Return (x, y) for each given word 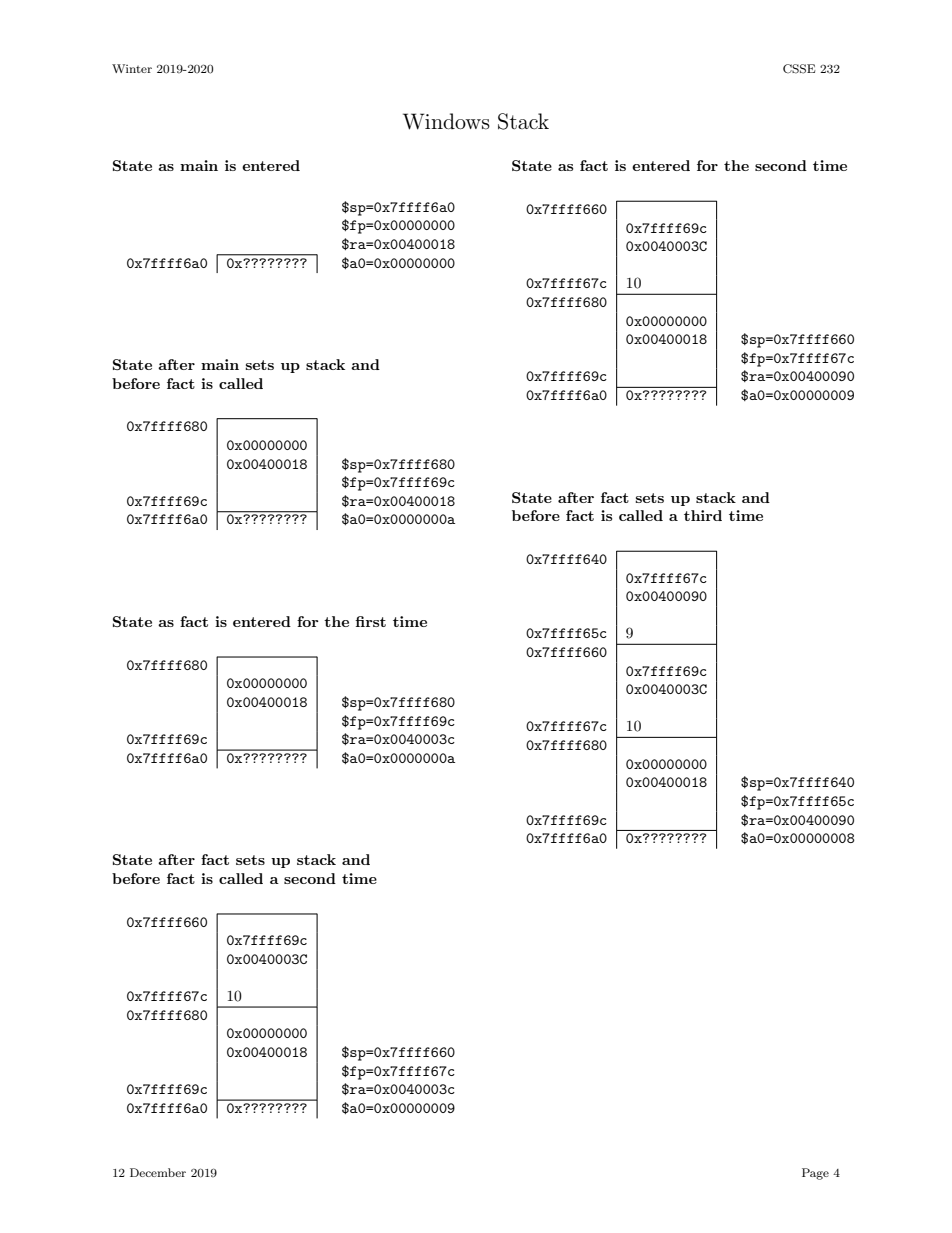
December (158, 1172)
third (703, 515)
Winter (132, 68)
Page (815, 1174)
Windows (446, 121)
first (370, 621)
